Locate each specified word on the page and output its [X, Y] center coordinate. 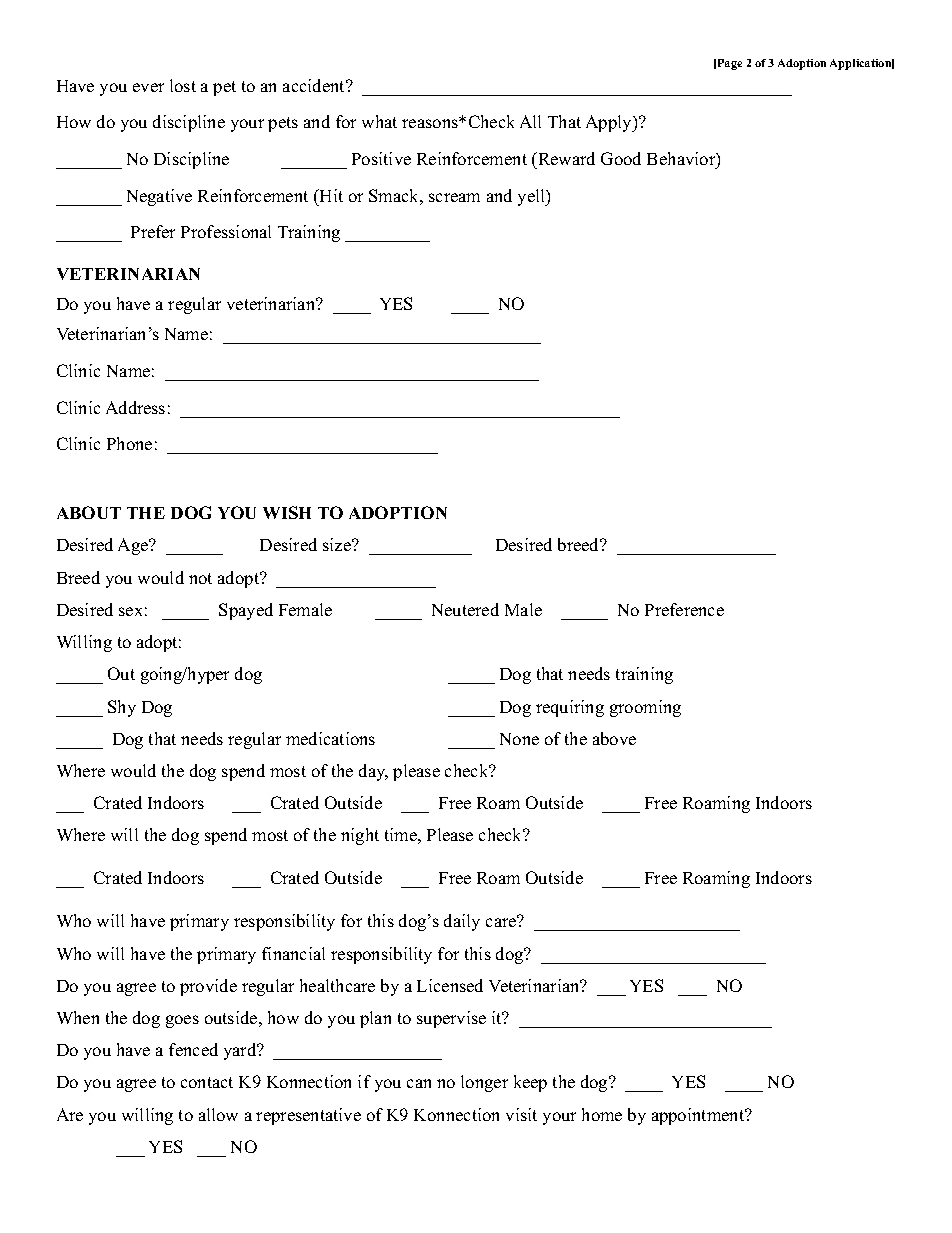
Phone [129, 443]
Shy [122, 708]
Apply [610, 123]
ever [148, 87]
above [614, 738]
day [373, 772]
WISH [287, 512]
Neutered [465, 609]
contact [207, 1082]
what [379, 121]
